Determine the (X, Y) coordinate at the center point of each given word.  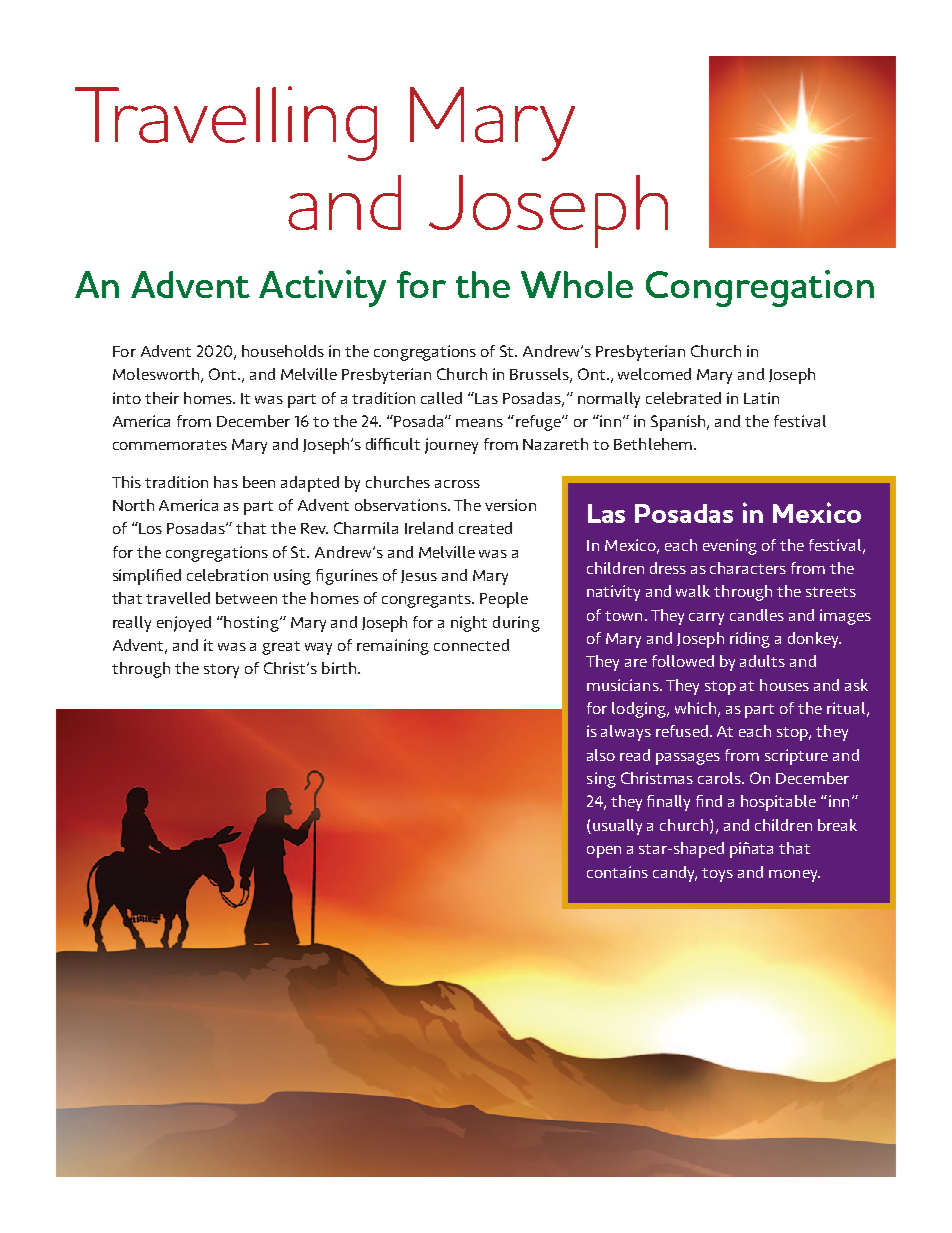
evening (730, 547)
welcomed (654, 374)
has (226, 482)
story (221, 671)
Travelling (226, 123)
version (510, 505)
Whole (577, 284)
